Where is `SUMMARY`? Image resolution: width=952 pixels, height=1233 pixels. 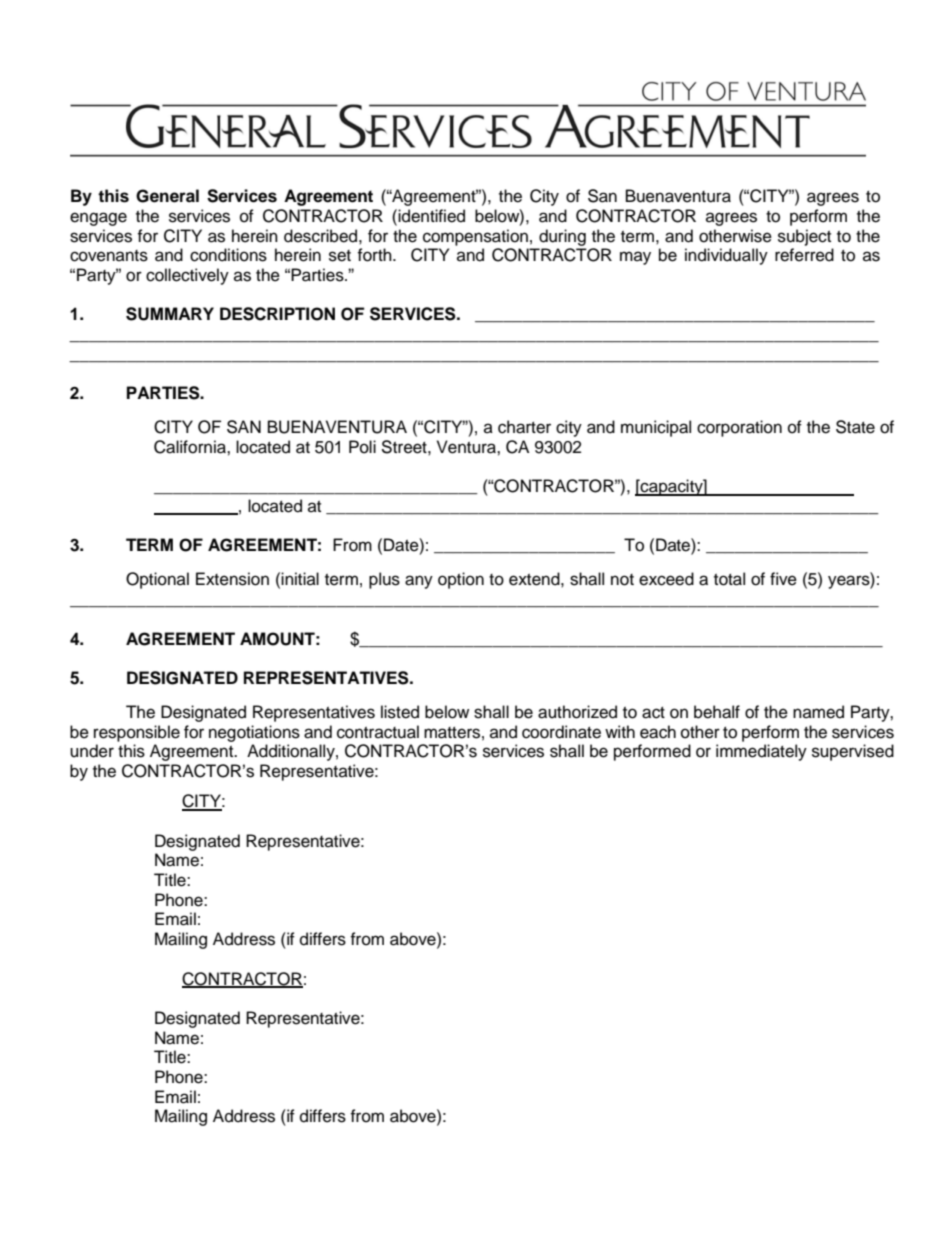 SUMMARY is located at coordinates (170, 314).
